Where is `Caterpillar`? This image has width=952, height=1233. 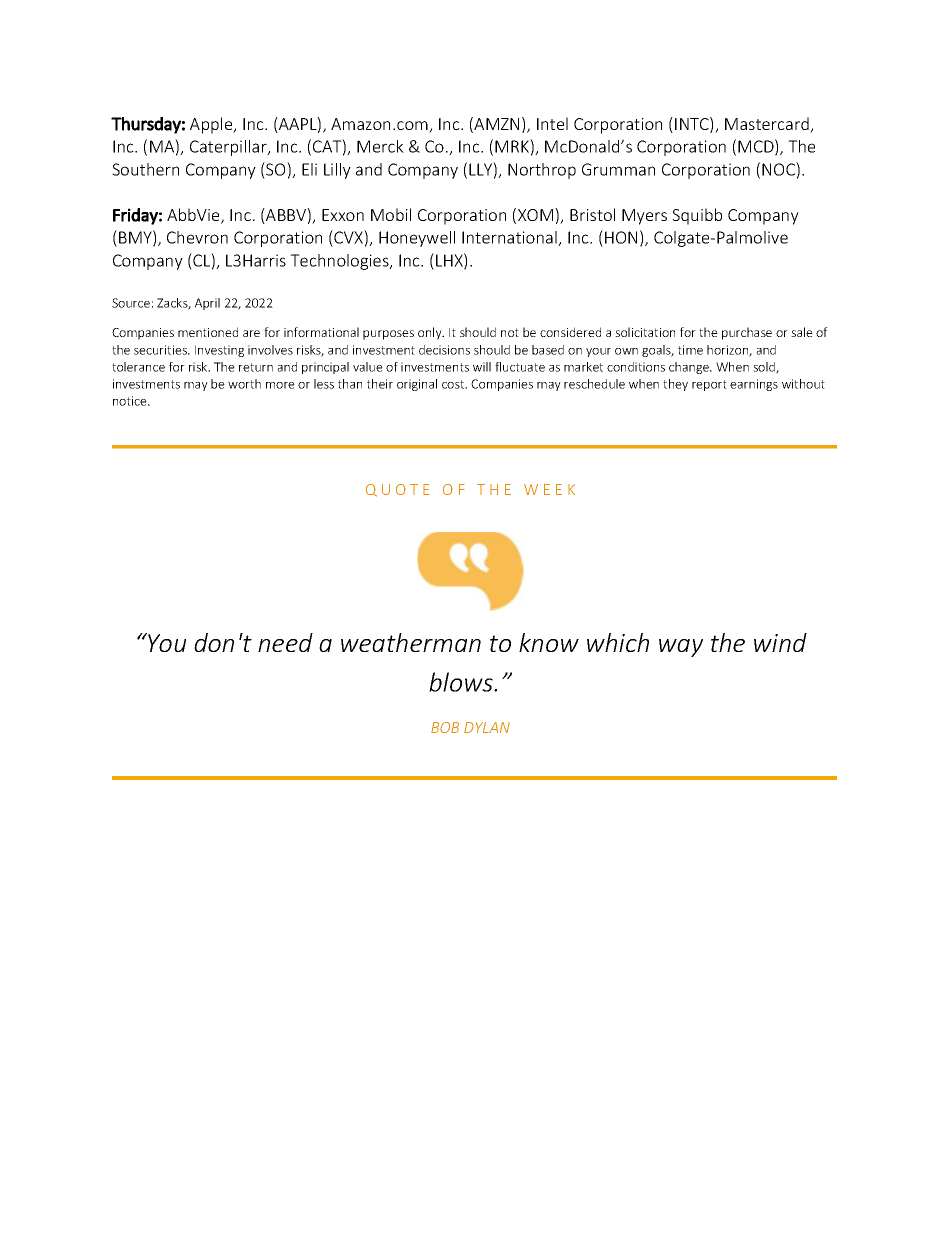 Caterpillar is located at coordinates (229, 148).
